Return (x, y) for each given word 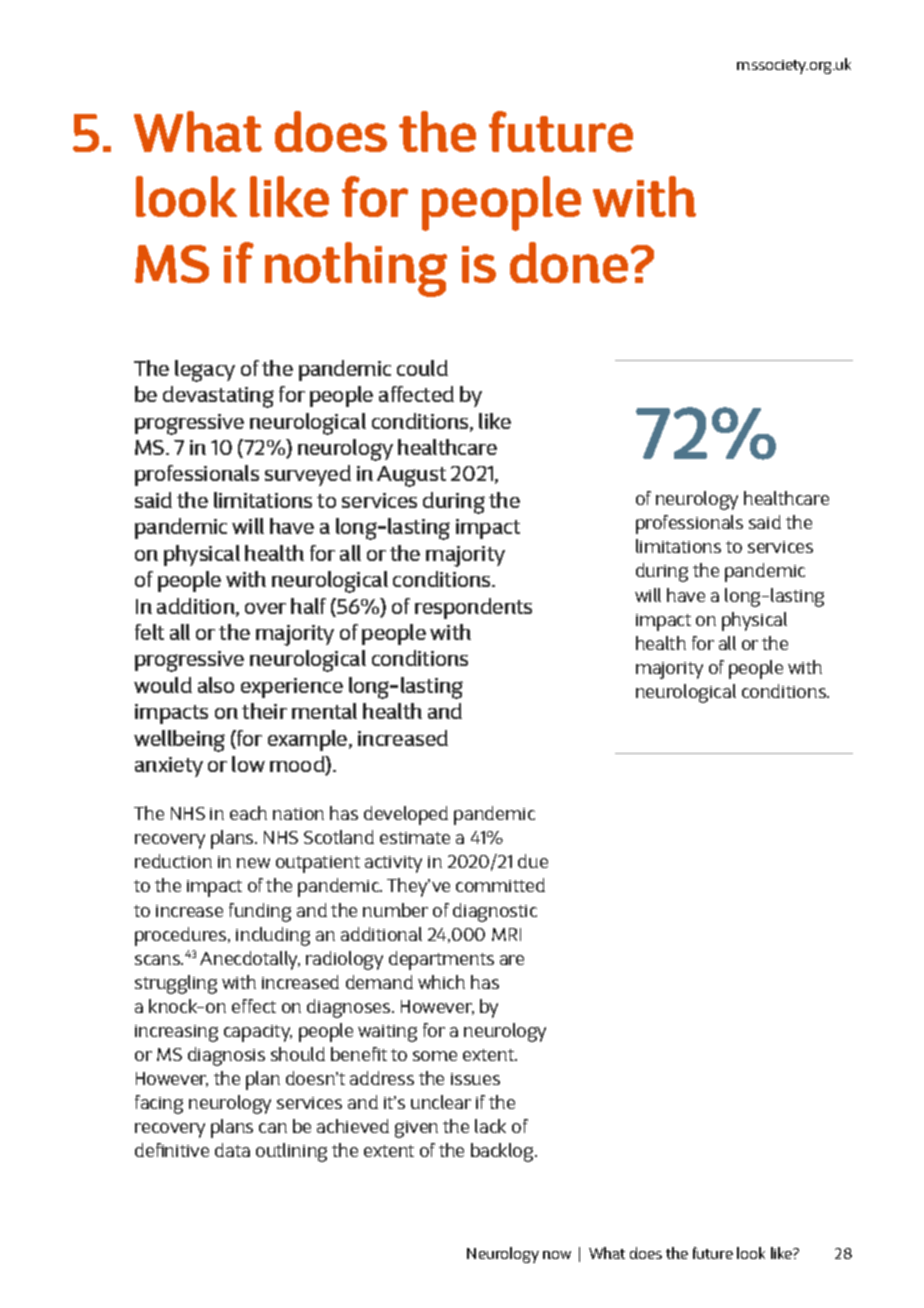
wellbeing (179, 741)
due (533, 861)
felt (149, 632)
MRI (506, 934)
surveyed (308, 475)
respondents (473, 608)
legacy (205, 371)
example (309, 740)
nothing (356, 269)
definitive (172, 1150)
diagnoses (350, 1008)
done (569, 262)
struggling (176, 984)
